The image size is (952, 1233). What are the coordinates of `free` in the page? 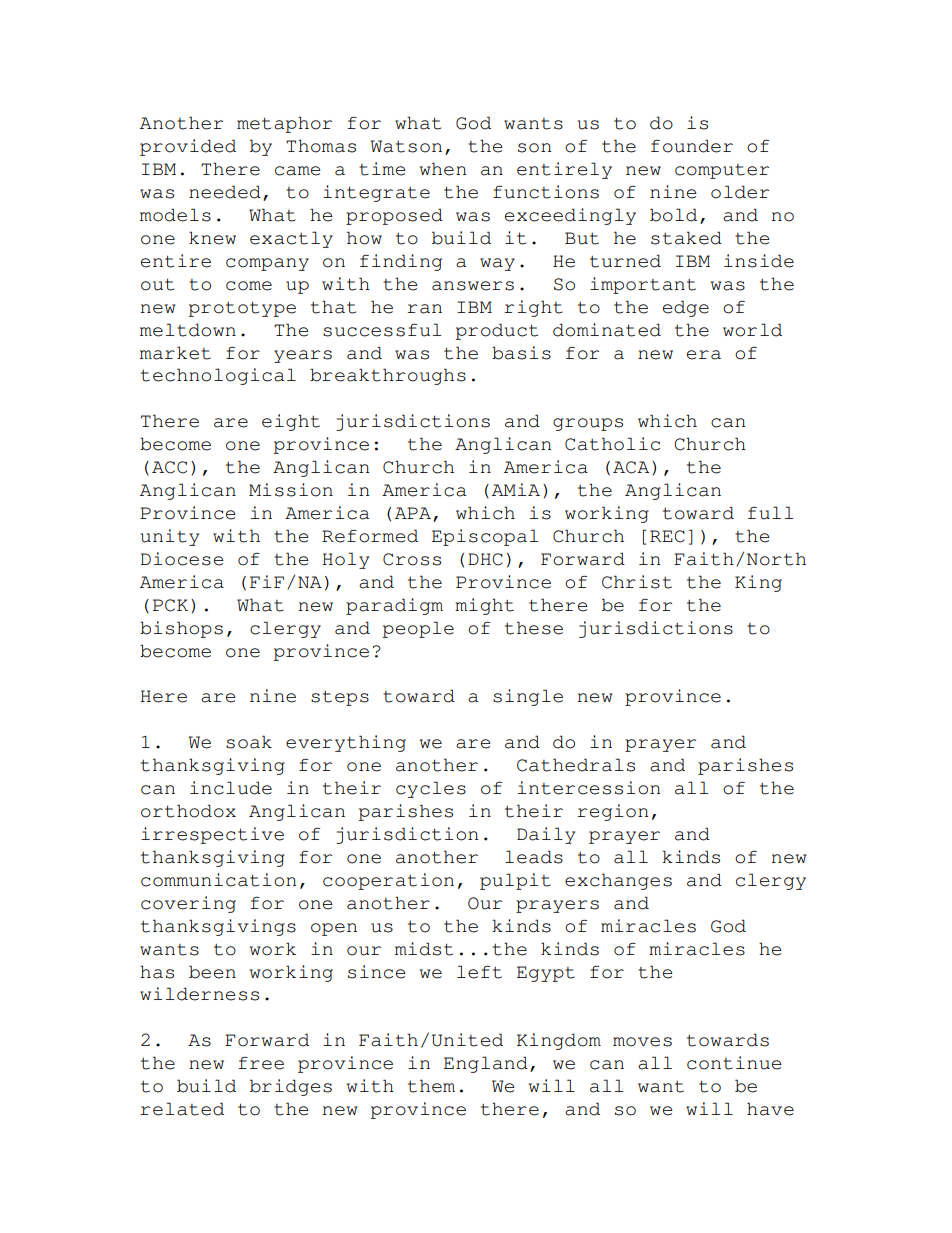 It's located at (261, 1063).
